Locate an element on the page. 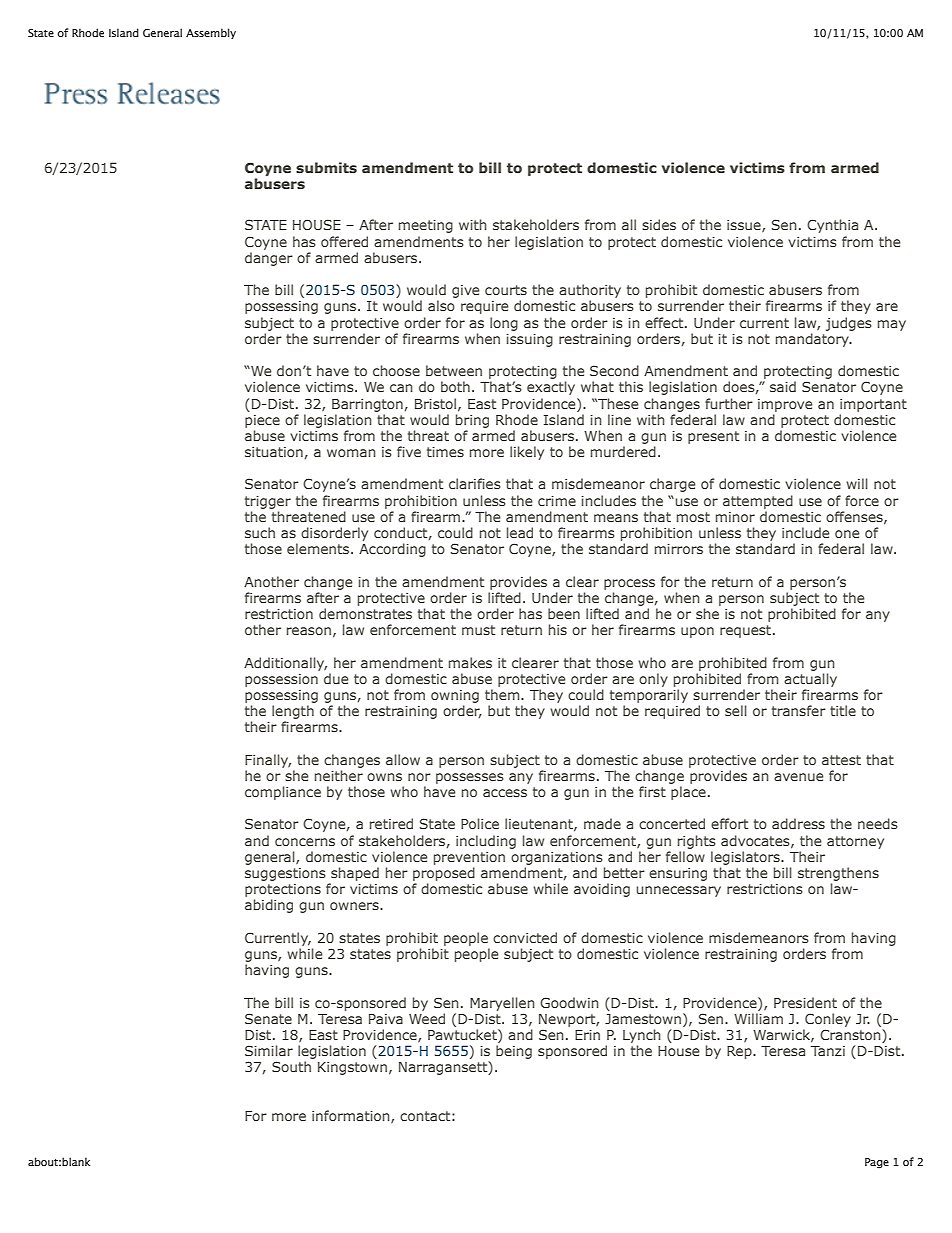 This page has width=952, height=1233. request is located at coordinates (747, 631).
